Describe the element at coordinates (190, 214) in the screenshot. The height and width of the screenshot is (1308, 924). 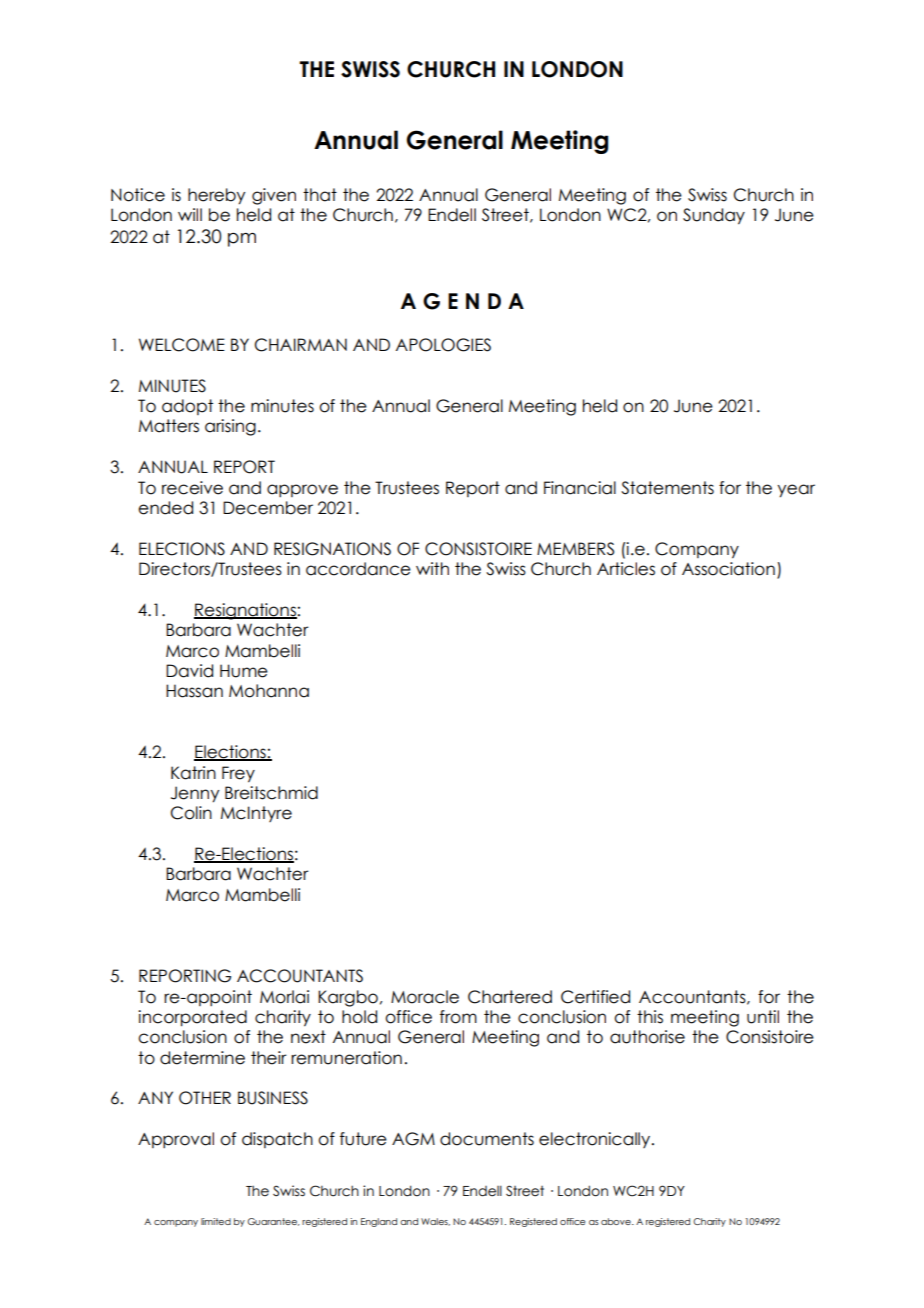
I see `will` at that location.
